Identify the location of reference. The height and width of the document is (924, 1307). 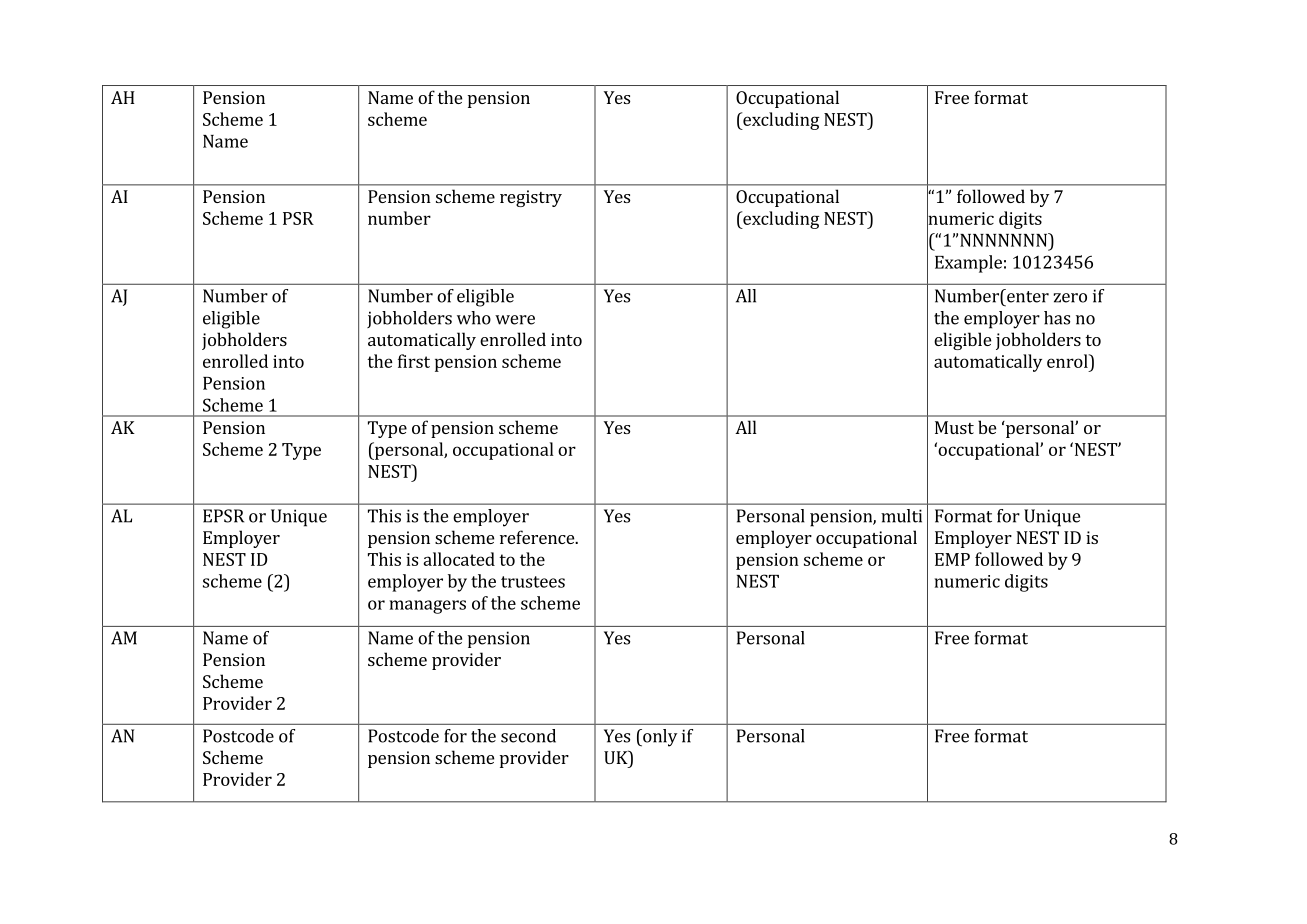
(538, 537).
